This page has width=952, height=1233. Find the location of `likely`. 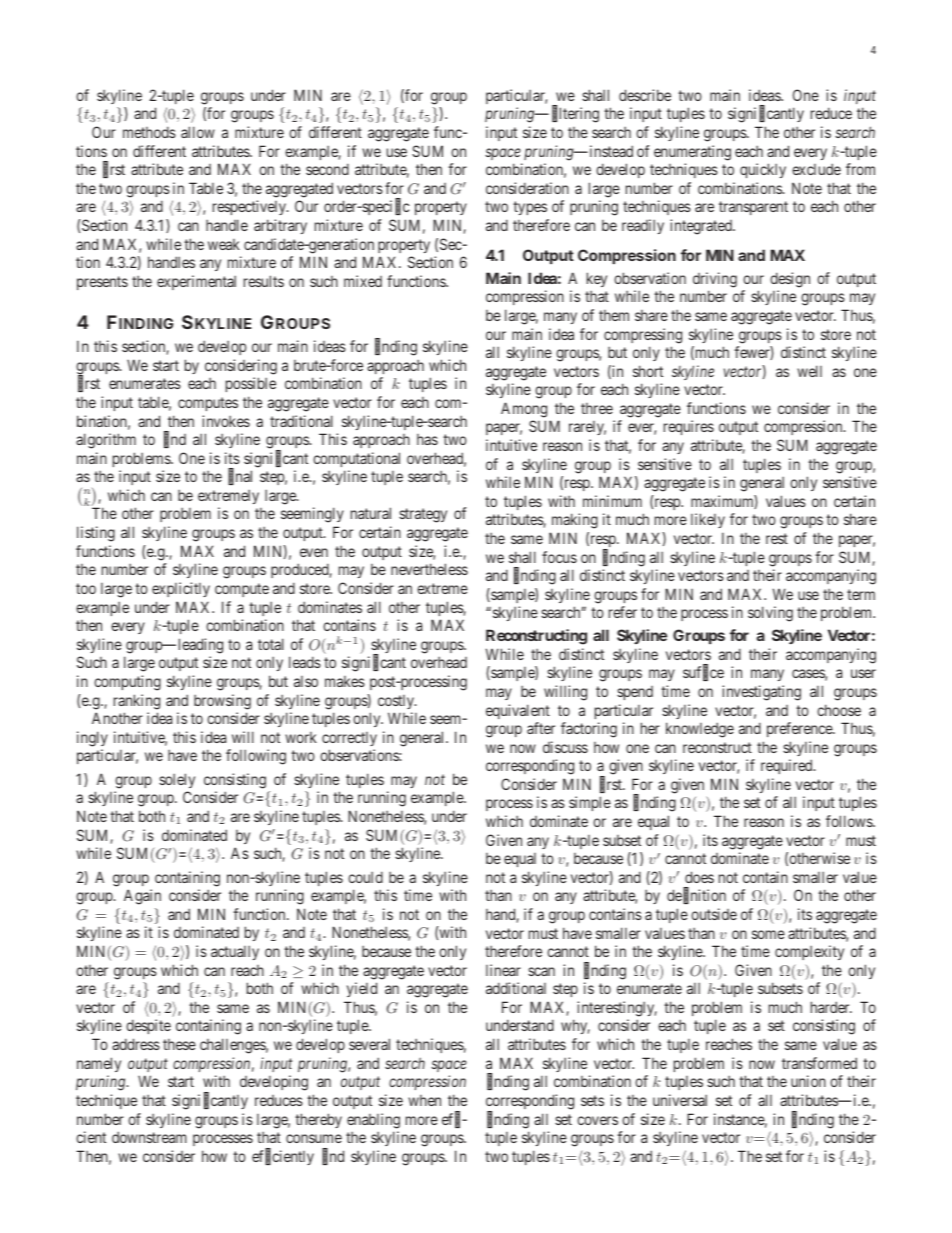

likely is located at coordinates (708, 520).
